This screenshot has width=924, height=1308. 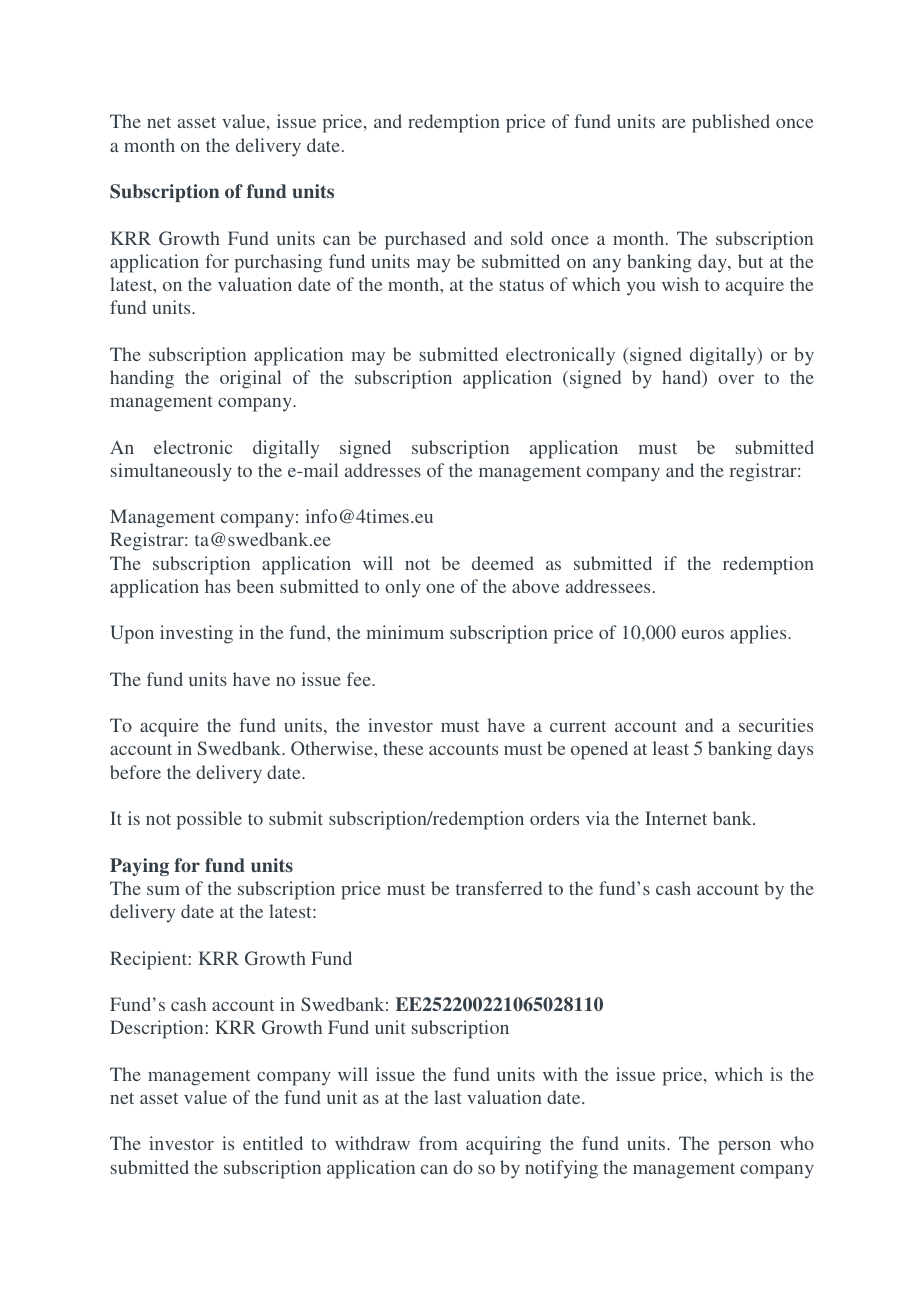 I want to click on person, so click(x=744, y=1148).
